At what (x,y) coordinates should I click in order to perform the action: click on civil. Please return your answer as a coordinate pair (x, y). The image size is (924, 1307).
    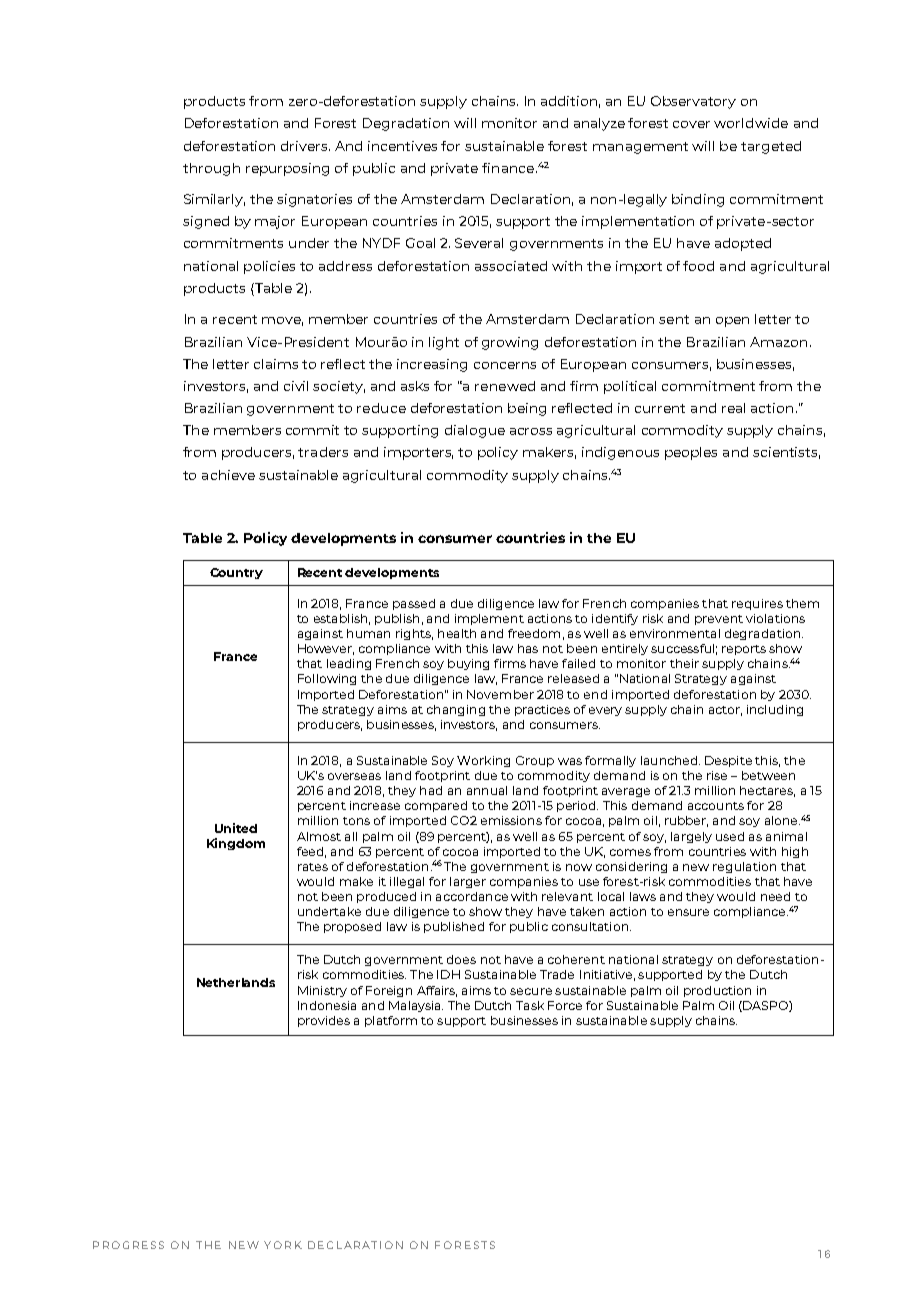
    Looking at the image, I should click on (296, 386).
